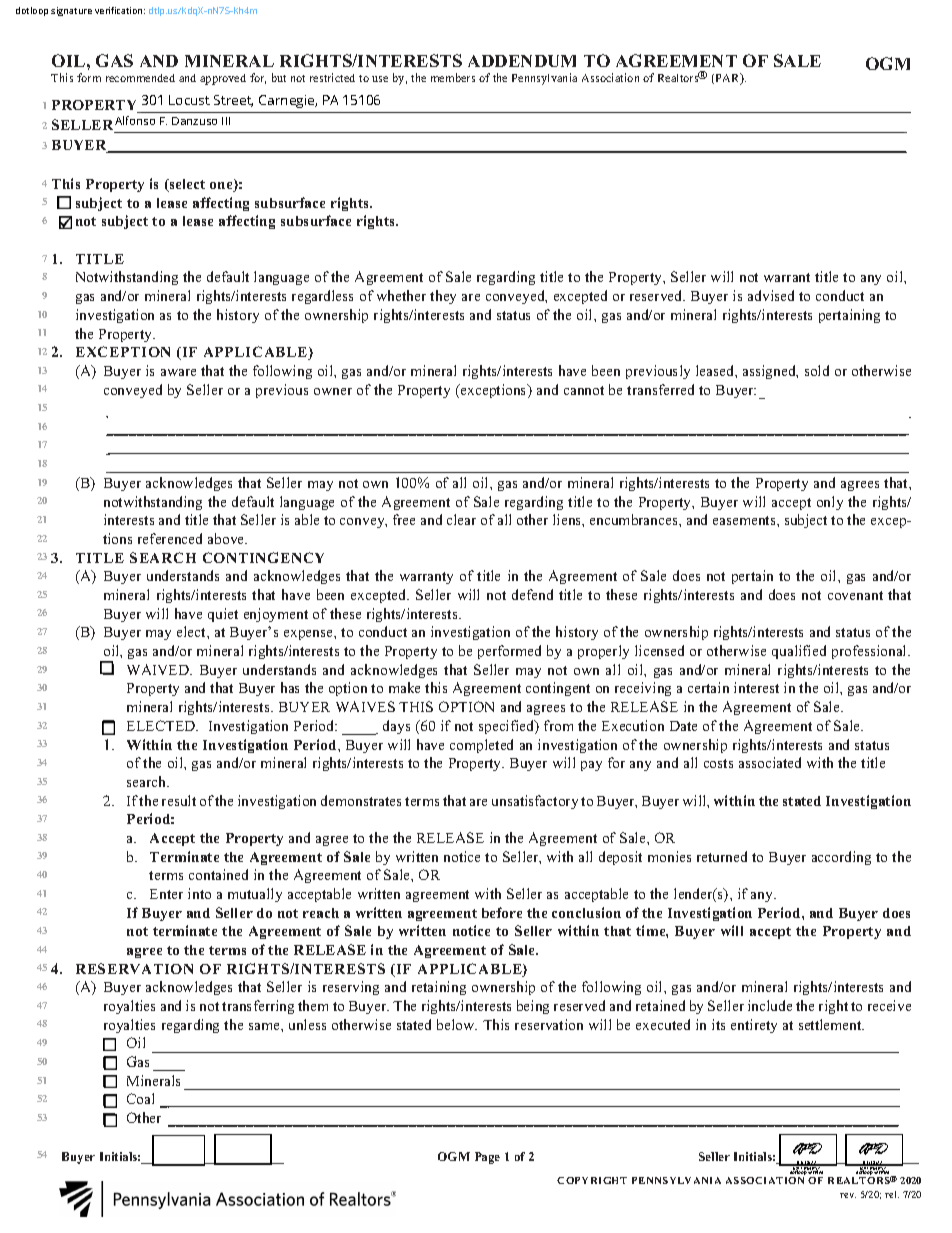 This image has height=1233, width=952. Describe the element at coordinates (532, 594) in the image. I see `defend` at that location.
